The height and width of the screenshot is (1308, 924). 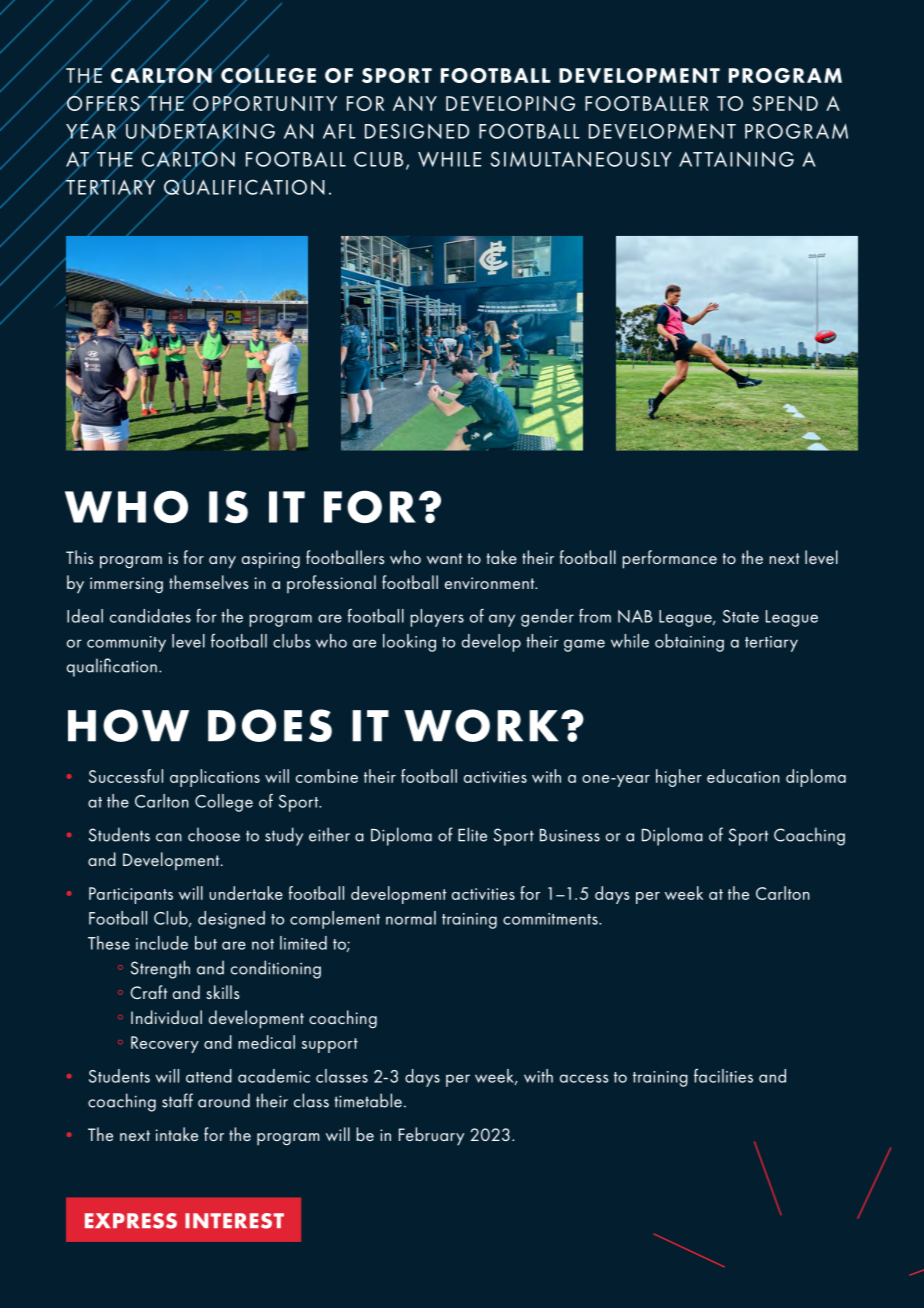 What do you see at coordinates (409, 643) in the screenshot?
I see `looking` at bounding box center [409, 643].
